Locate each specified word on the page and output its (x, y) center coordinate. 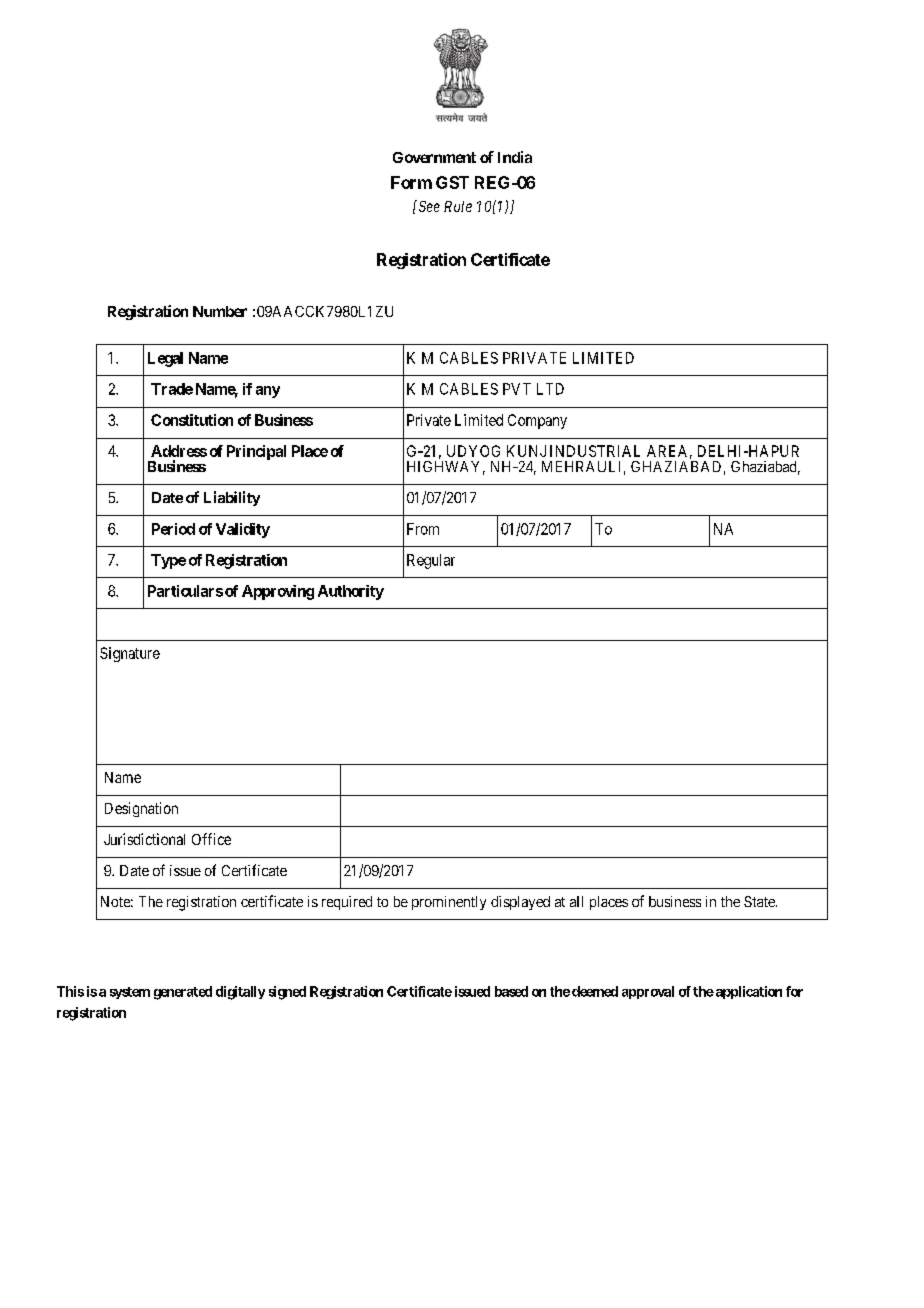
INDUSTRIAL (595, 451)
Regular (431, 561)
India (515, 157)
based (511, 991)
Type (168, 561)
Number (220, 311)
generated (183, 993)
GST (452, 182)
